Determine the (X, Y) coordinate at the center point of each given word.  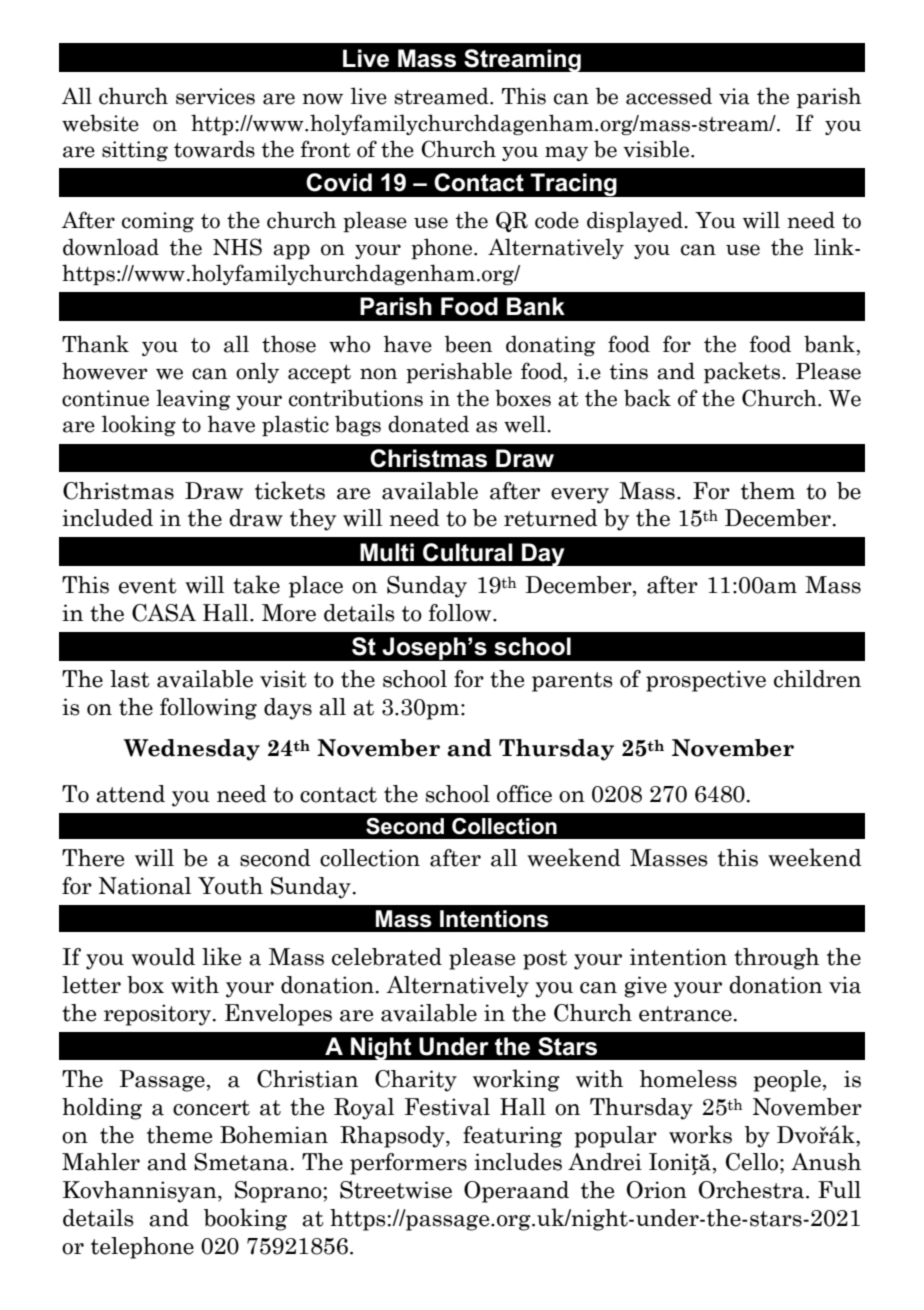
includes (518, 1162)
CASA (164, 613)
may (566, 153)
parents (572, 682)
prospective (706, 681)
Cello (753, 1162)
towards (214, 149)
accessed (669, 96)
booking (245, 1219)
